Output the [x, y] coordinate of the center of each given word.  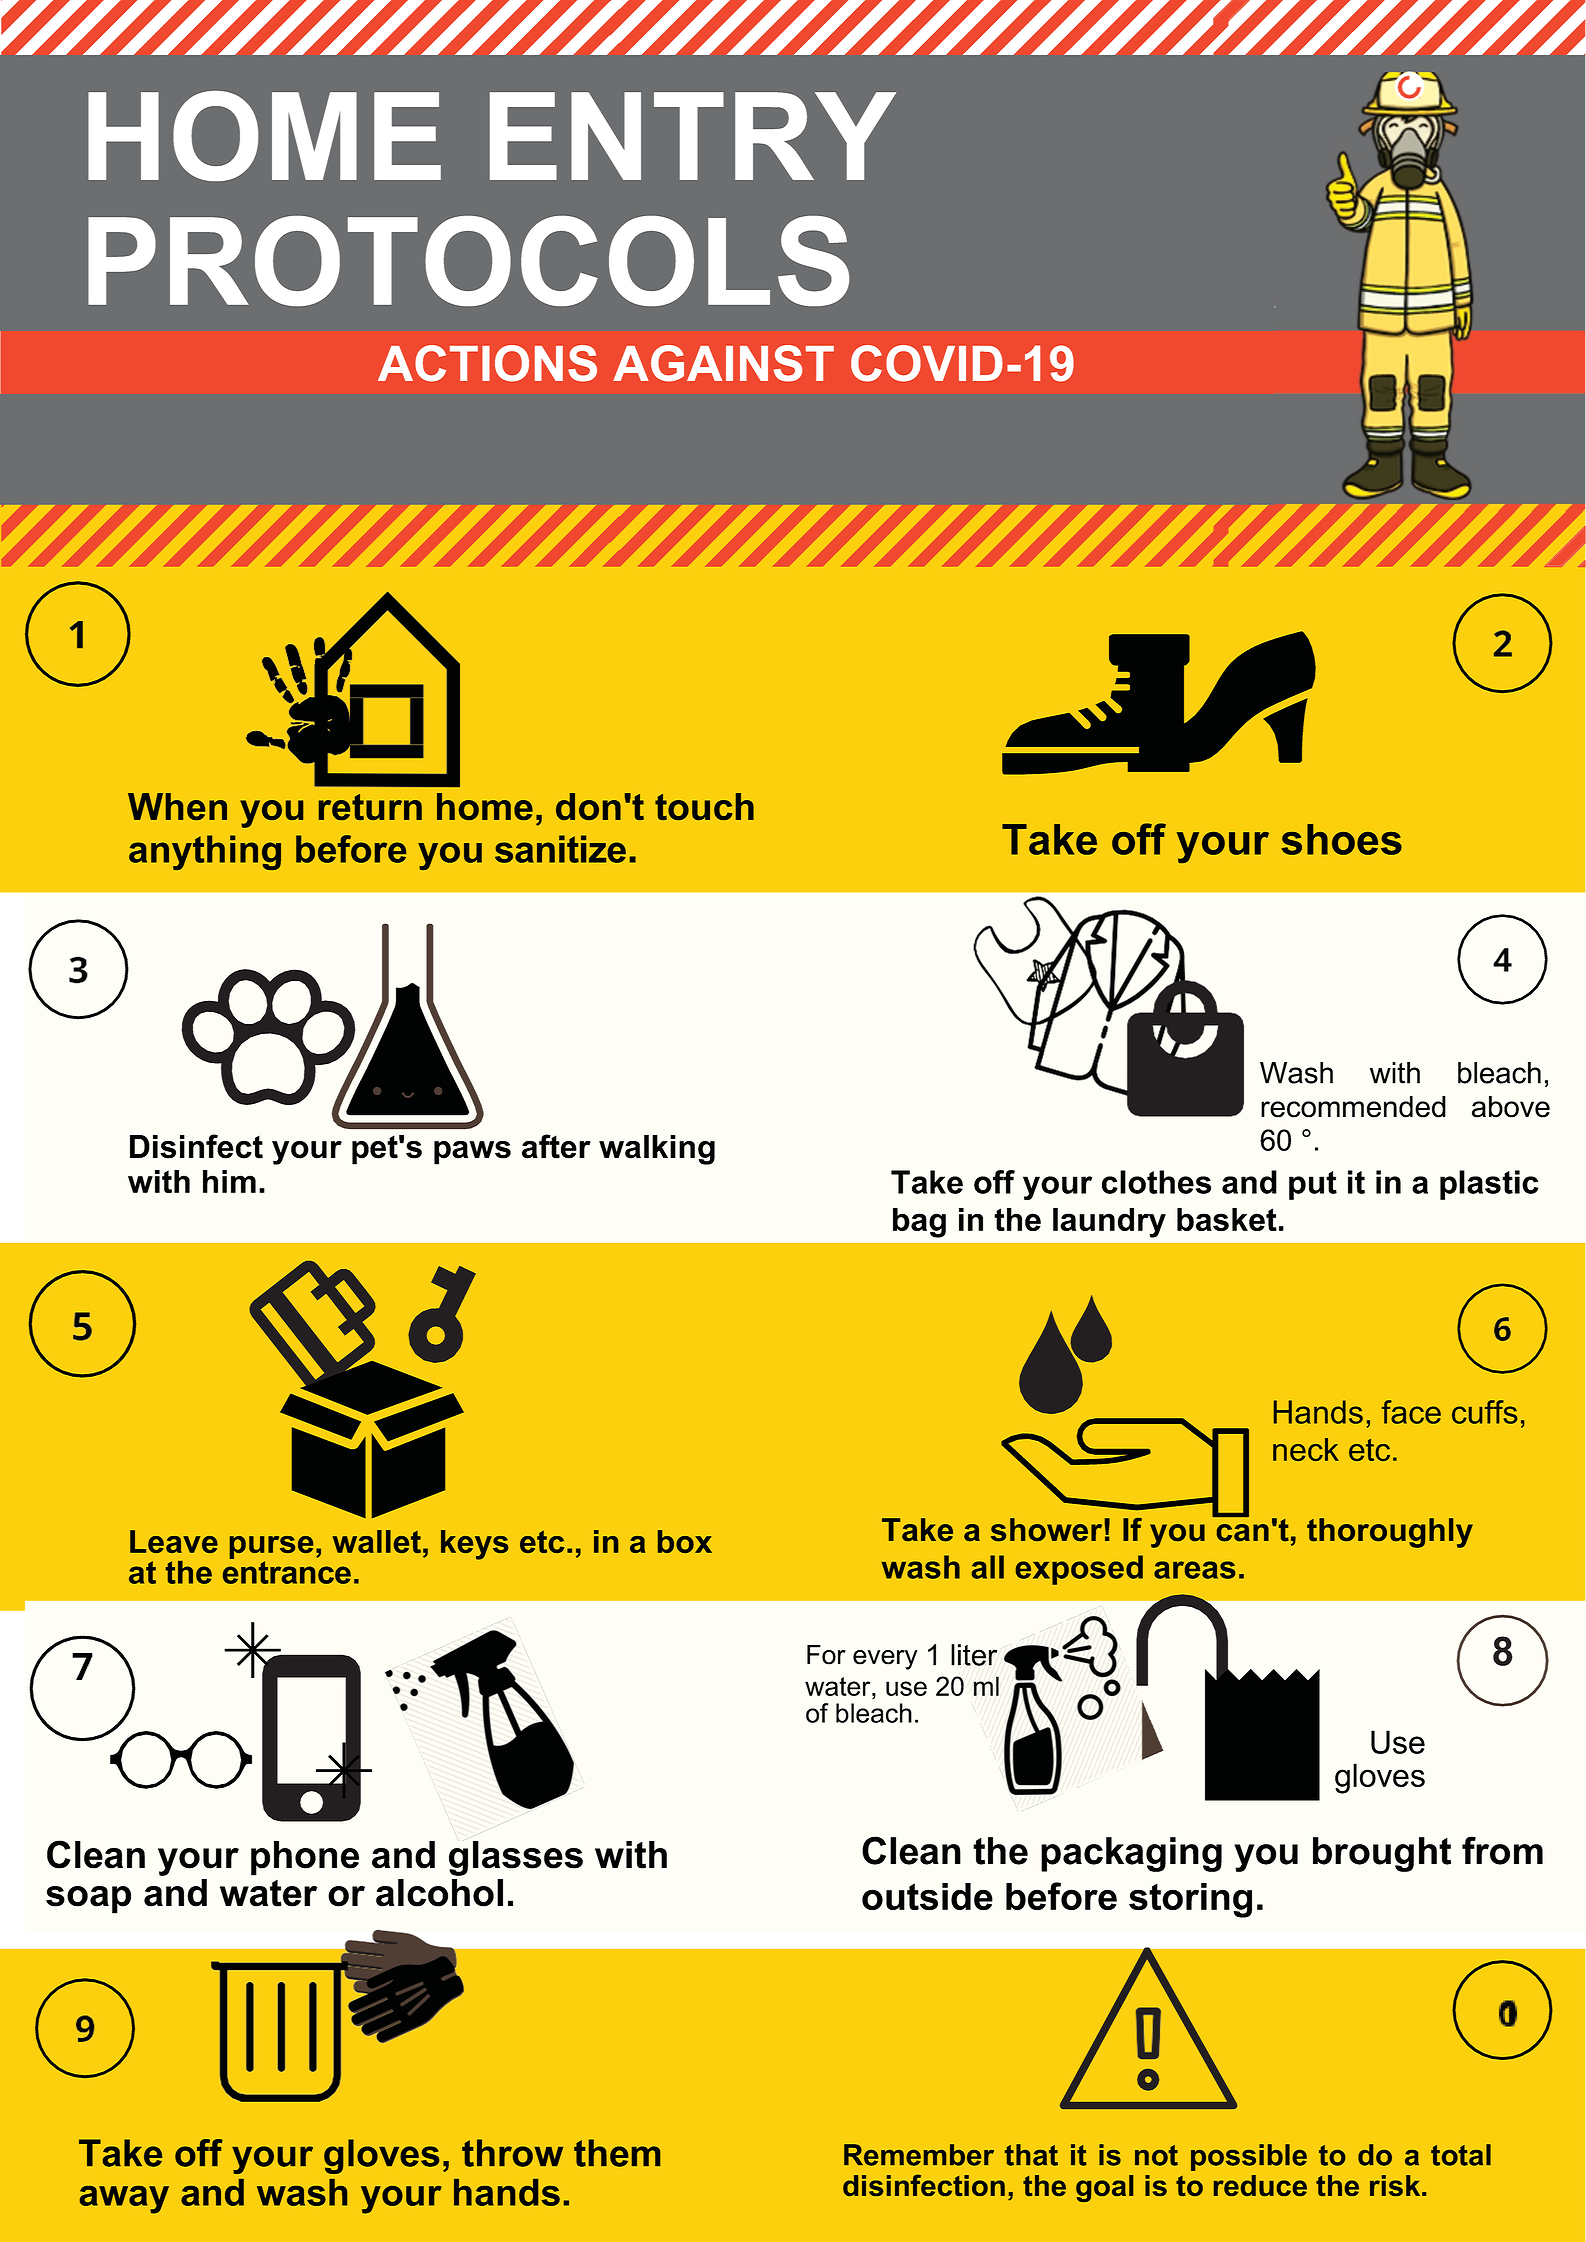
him [229, 1181]
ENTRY [693, 136]
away [124, 2200]
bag [919, 1223]
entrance [287, 1572]
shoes [1341, 839]
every [885, 1660]
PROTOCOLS [468, 261]
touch [704, 806]
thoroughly [1390, 1533]
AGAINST [723, 363]
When [177, 806]
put [1313, 1185]
